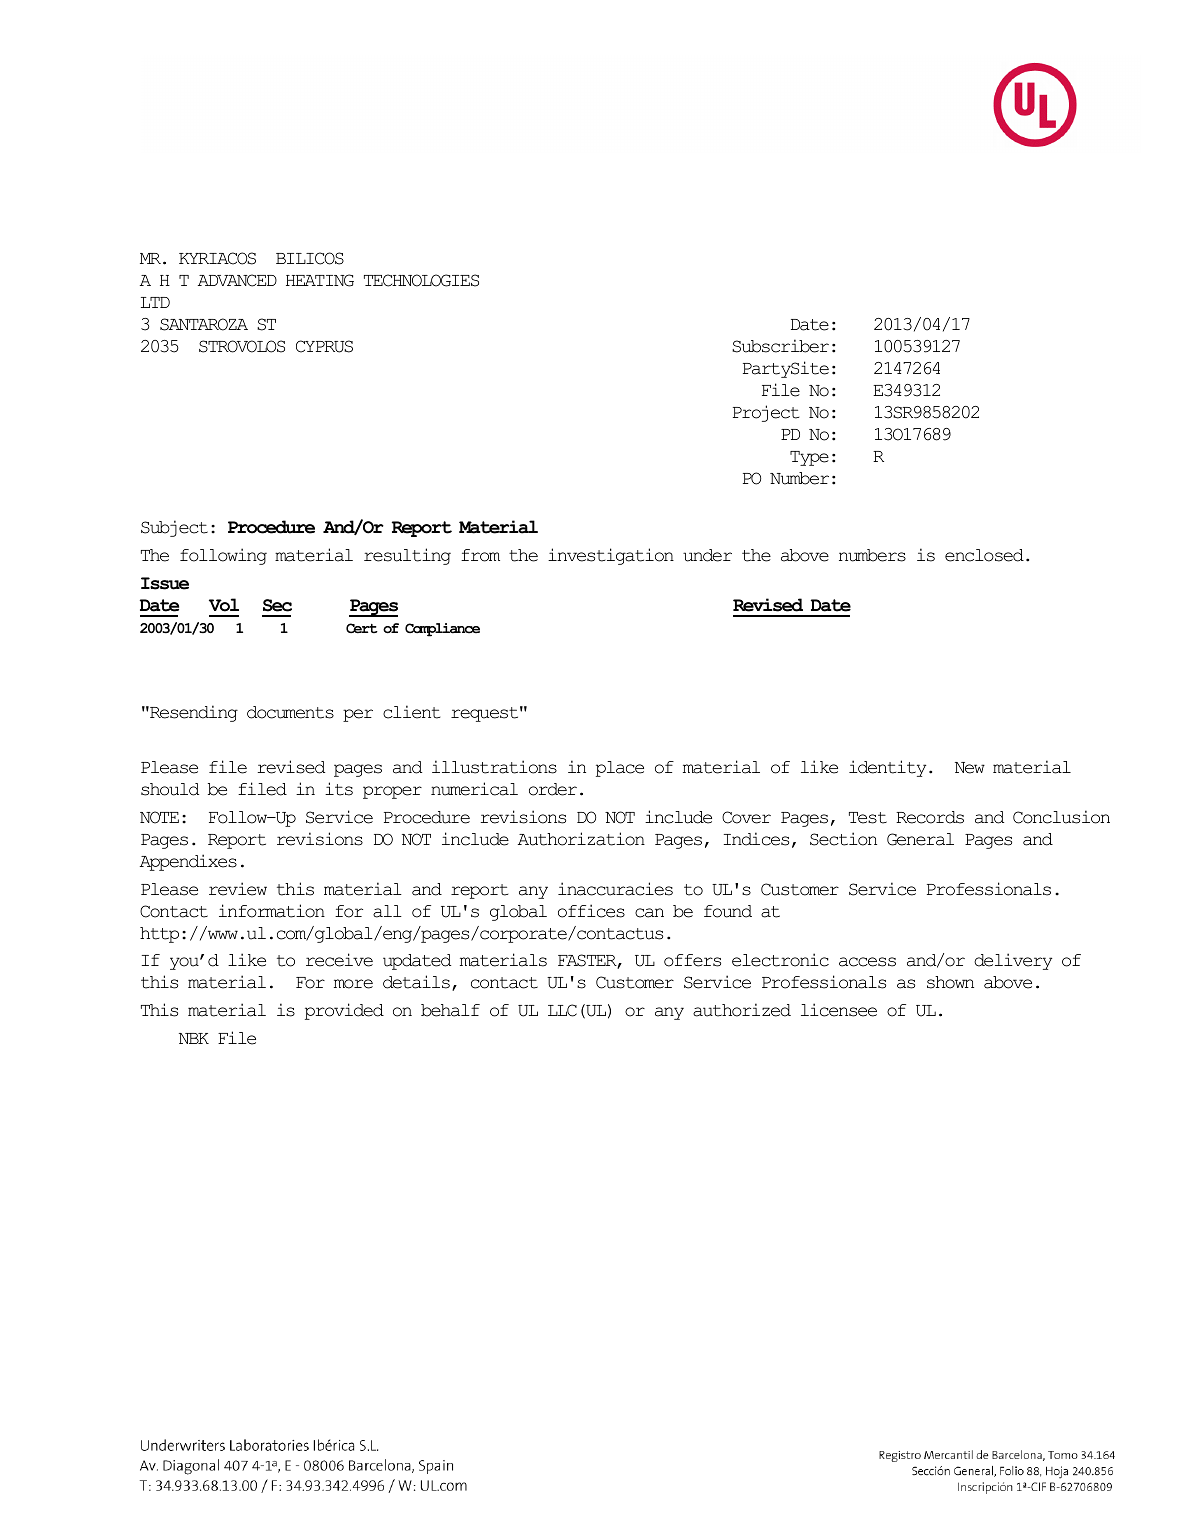  What do you see at coordinates (620, 769) in the screenshot?
I see `place` at bounding box center [620, 769].
